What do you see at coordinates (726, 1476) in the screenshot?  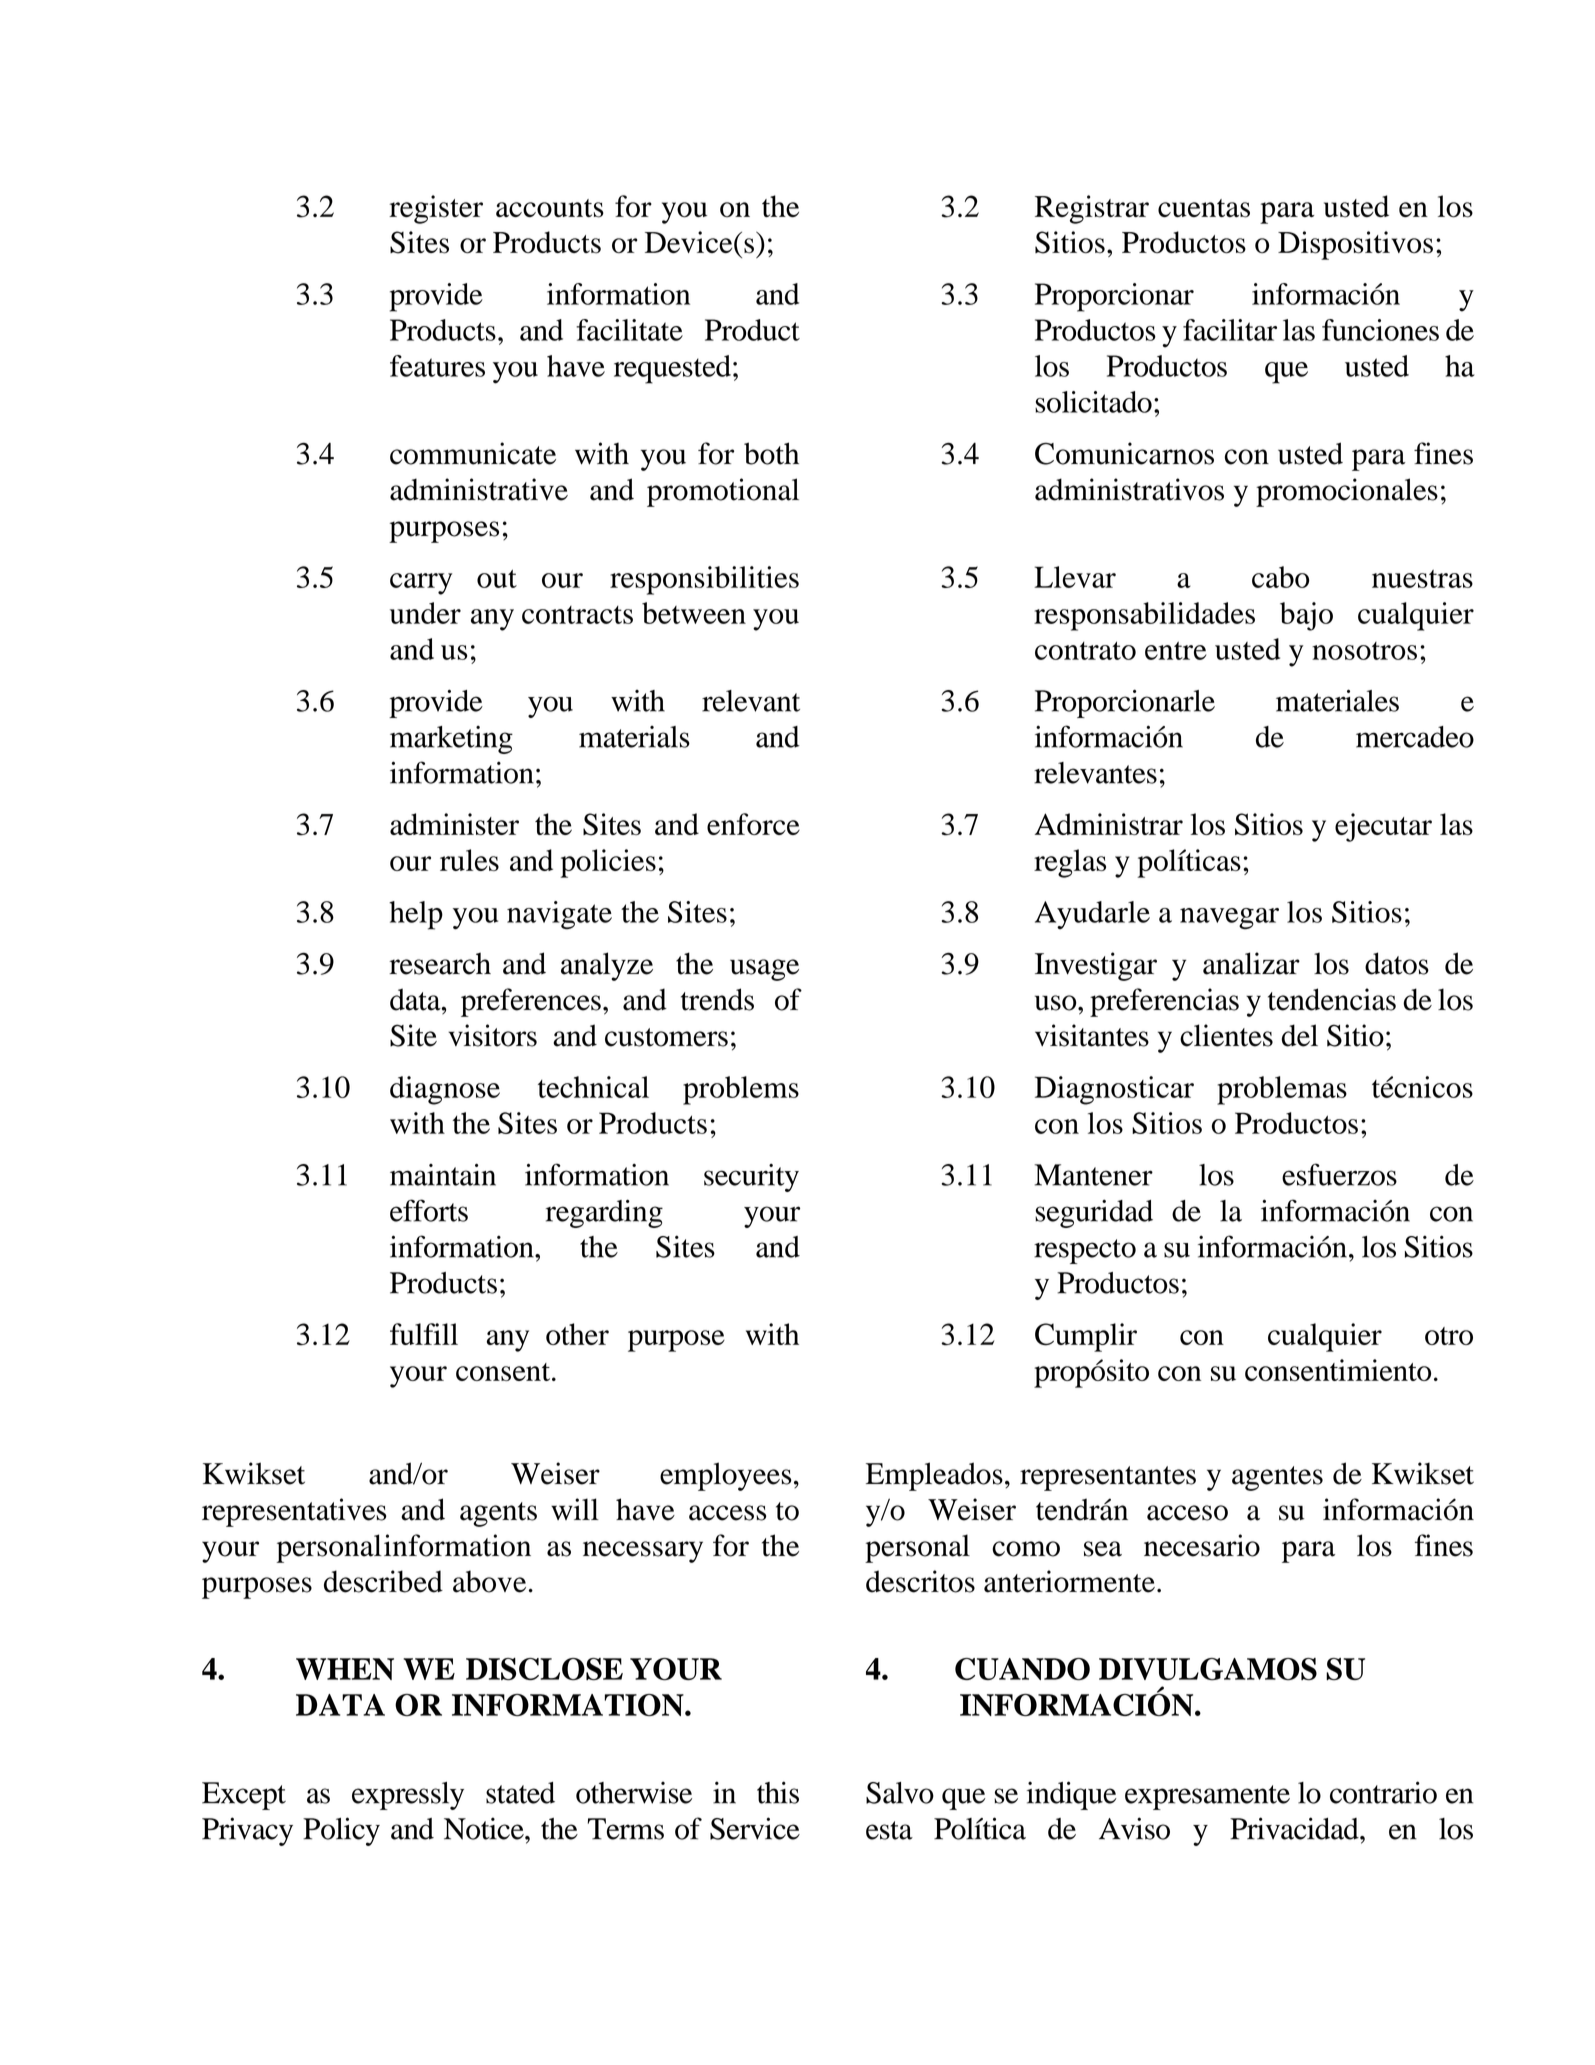 I see `employees` at bounding box center [726, 1476].
